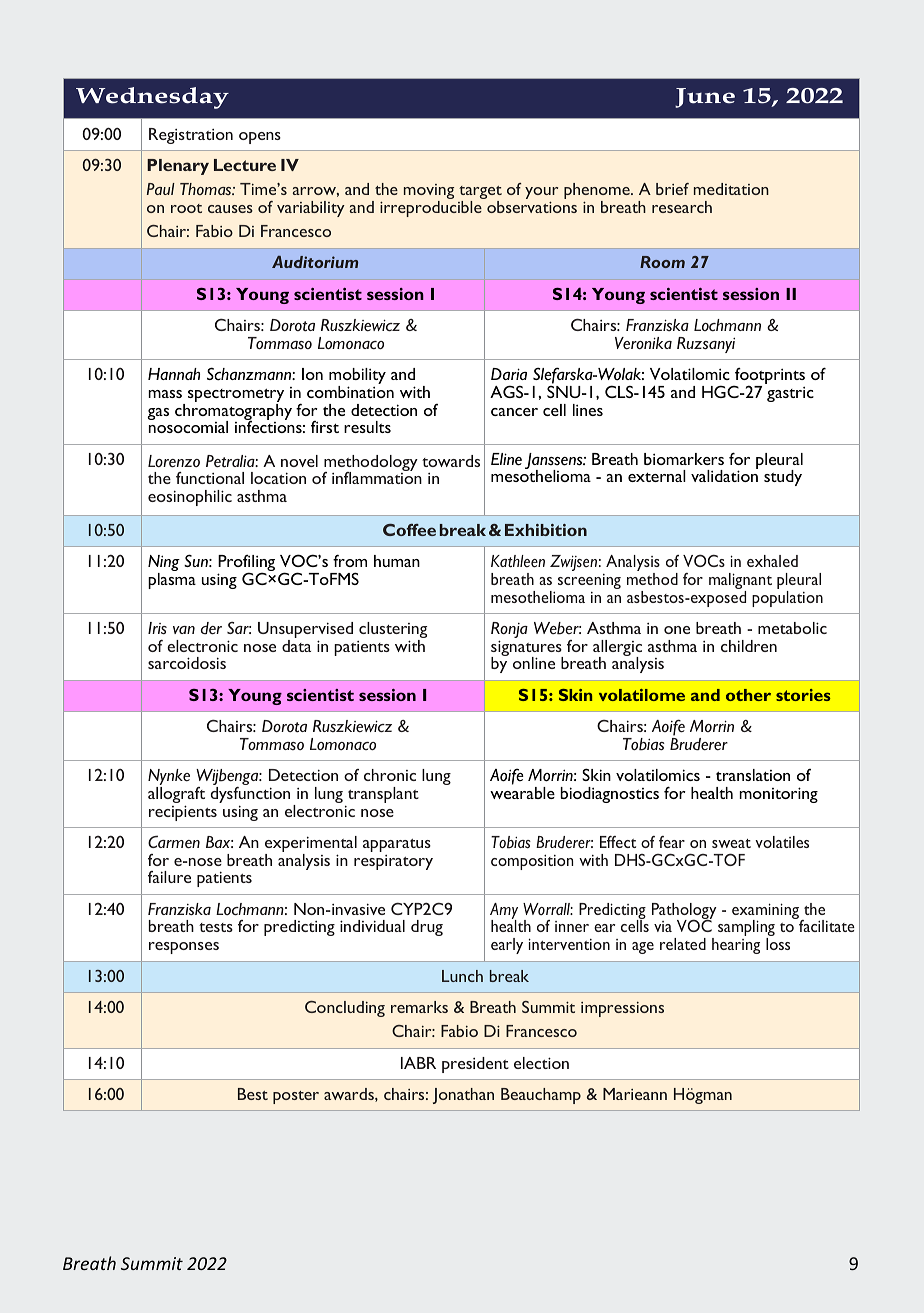  What do you see at coordinates (731, 843) in the document?
I see `sweat` at bounding box center [731, 843].
